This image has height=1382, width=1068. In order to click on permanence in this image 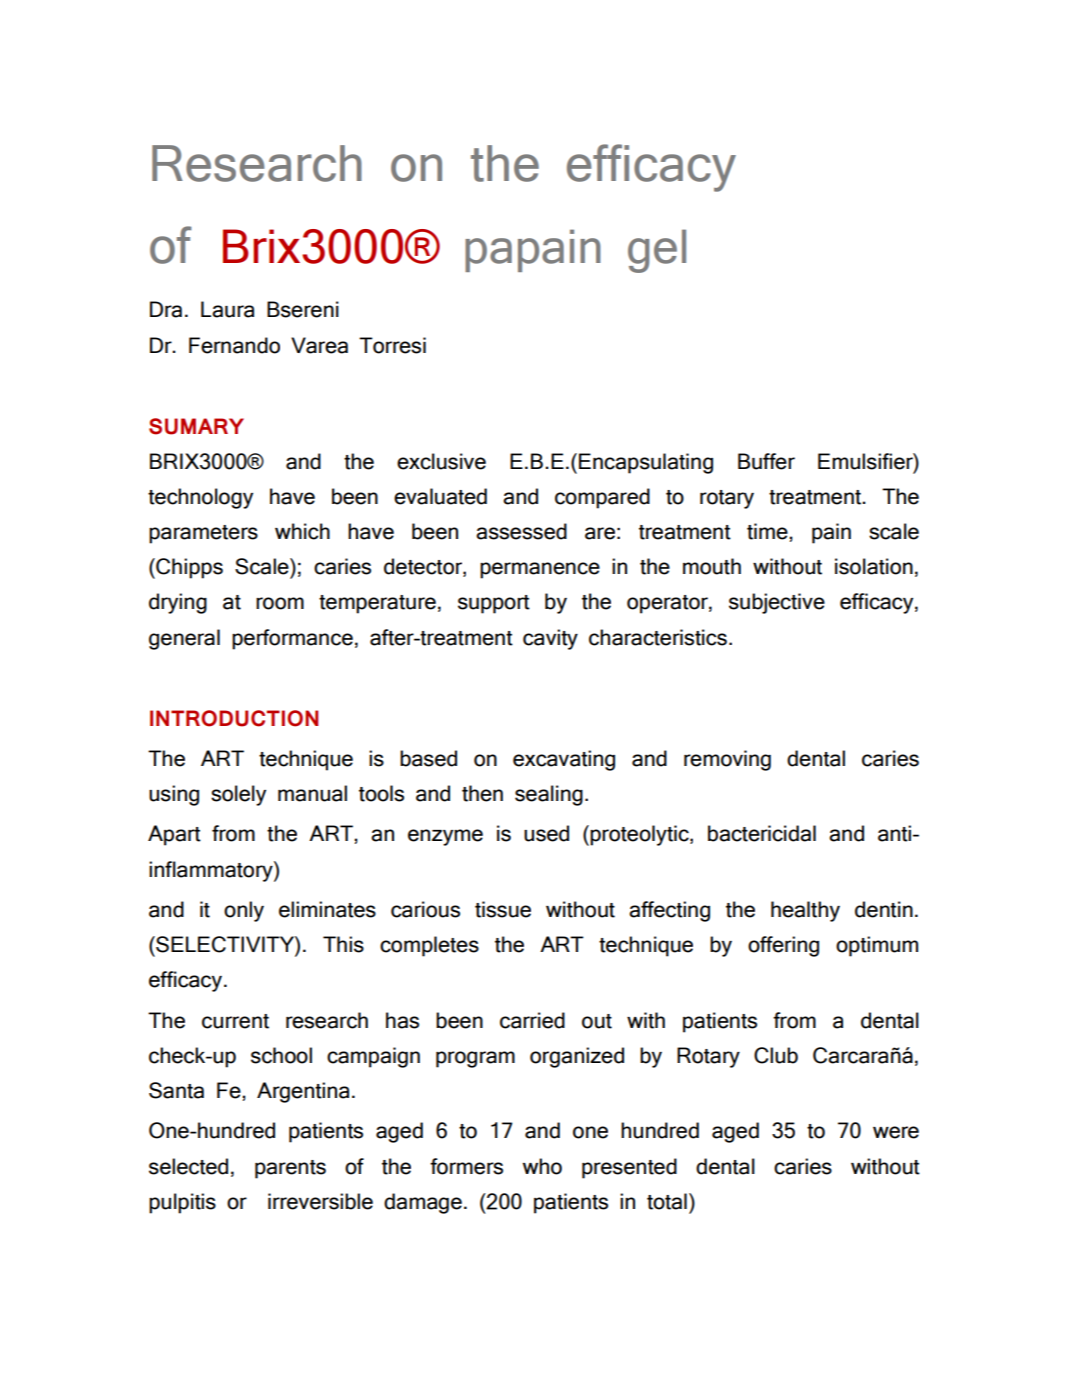, I will do `click(540, 570)`.
